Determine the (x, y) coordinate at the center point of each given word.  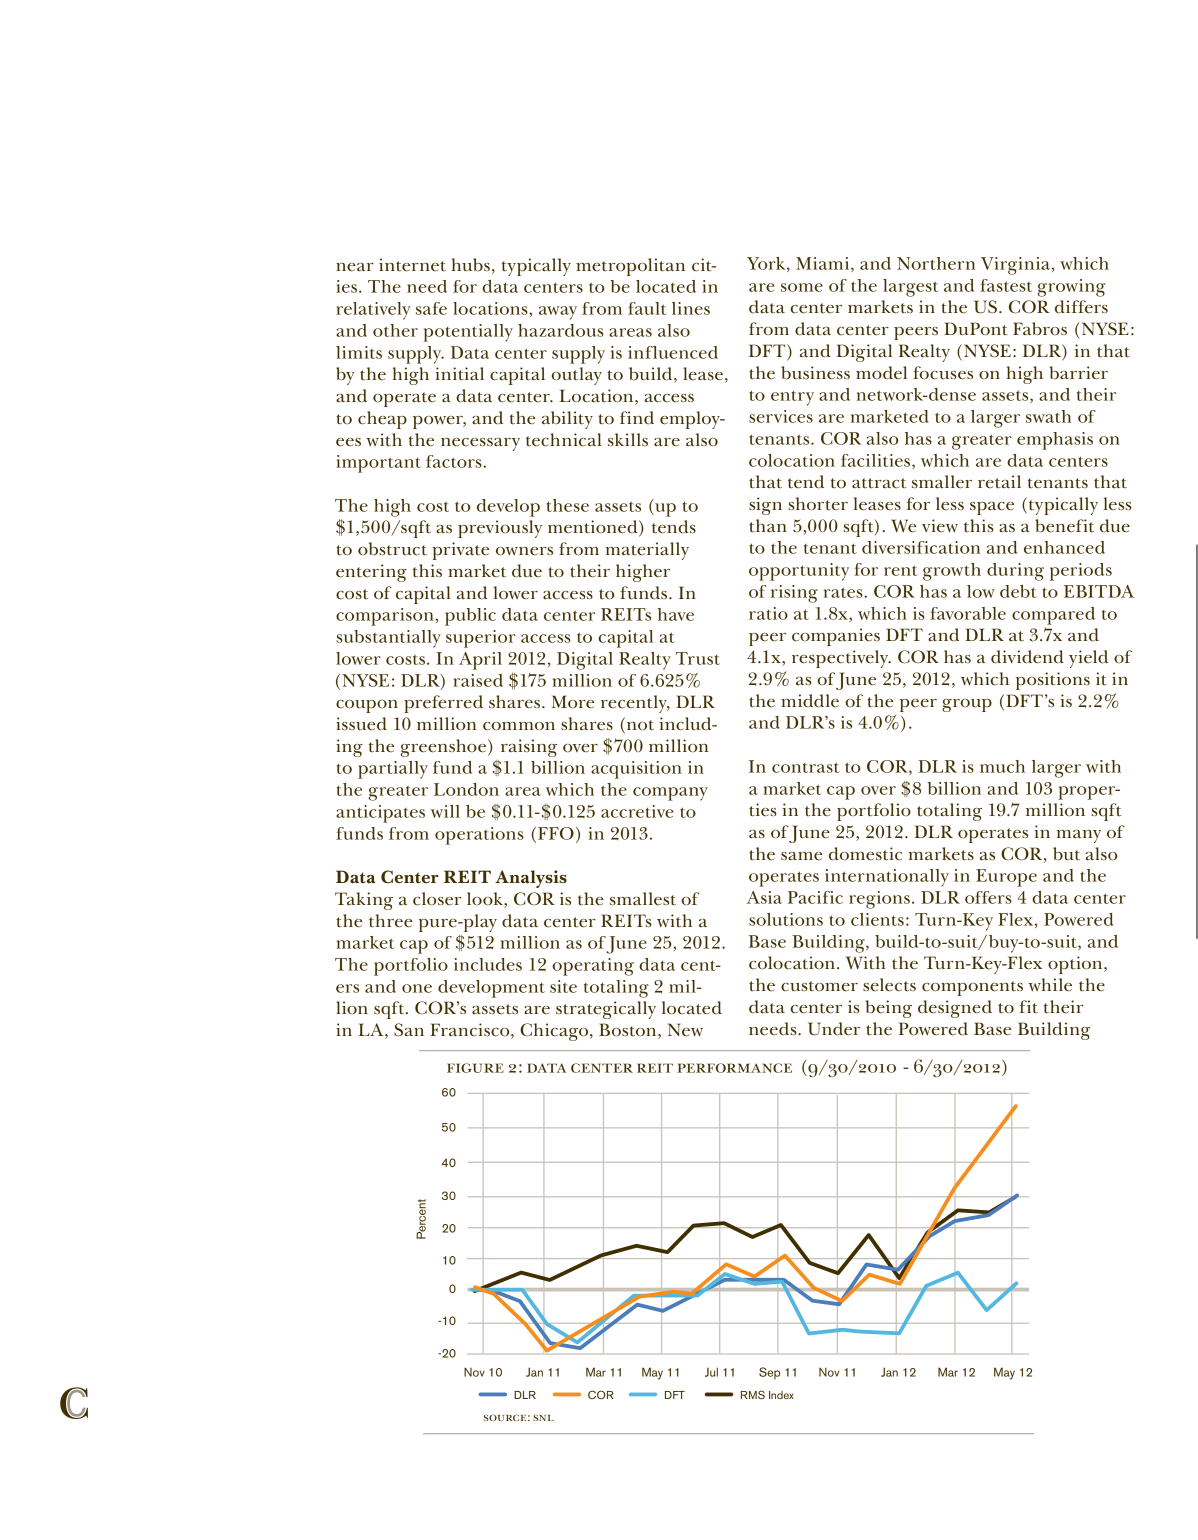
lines (691, 308)
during (1015, 572)
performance (734, 1068)
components (972, 988)
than (768, 526)
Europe (1006, 878)
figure (475, 1068)
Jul (711, 1372)
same (801, 856)
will (445, 811)
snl (543, 1417)
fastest (1006, 285)
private (460, 551)
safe (431, 308)
